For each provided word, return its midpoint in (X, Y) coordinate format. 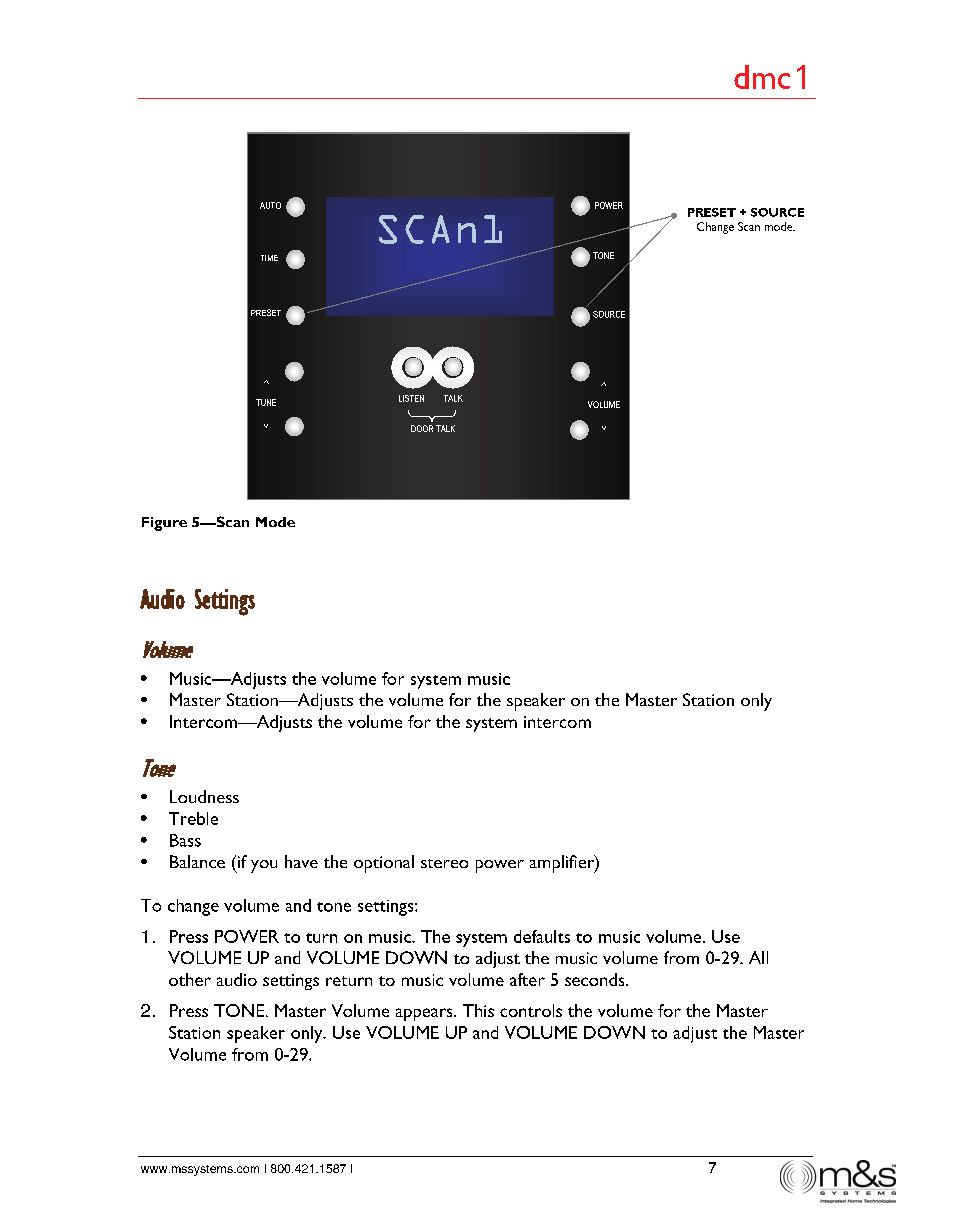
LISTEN (411, 398)
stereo (444, 863)
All (758, 957)
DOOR (422, 428)
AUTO (270, 205)
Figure (164, 524)
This (478, 1010)
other (190, 979)
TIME (269, 258)
